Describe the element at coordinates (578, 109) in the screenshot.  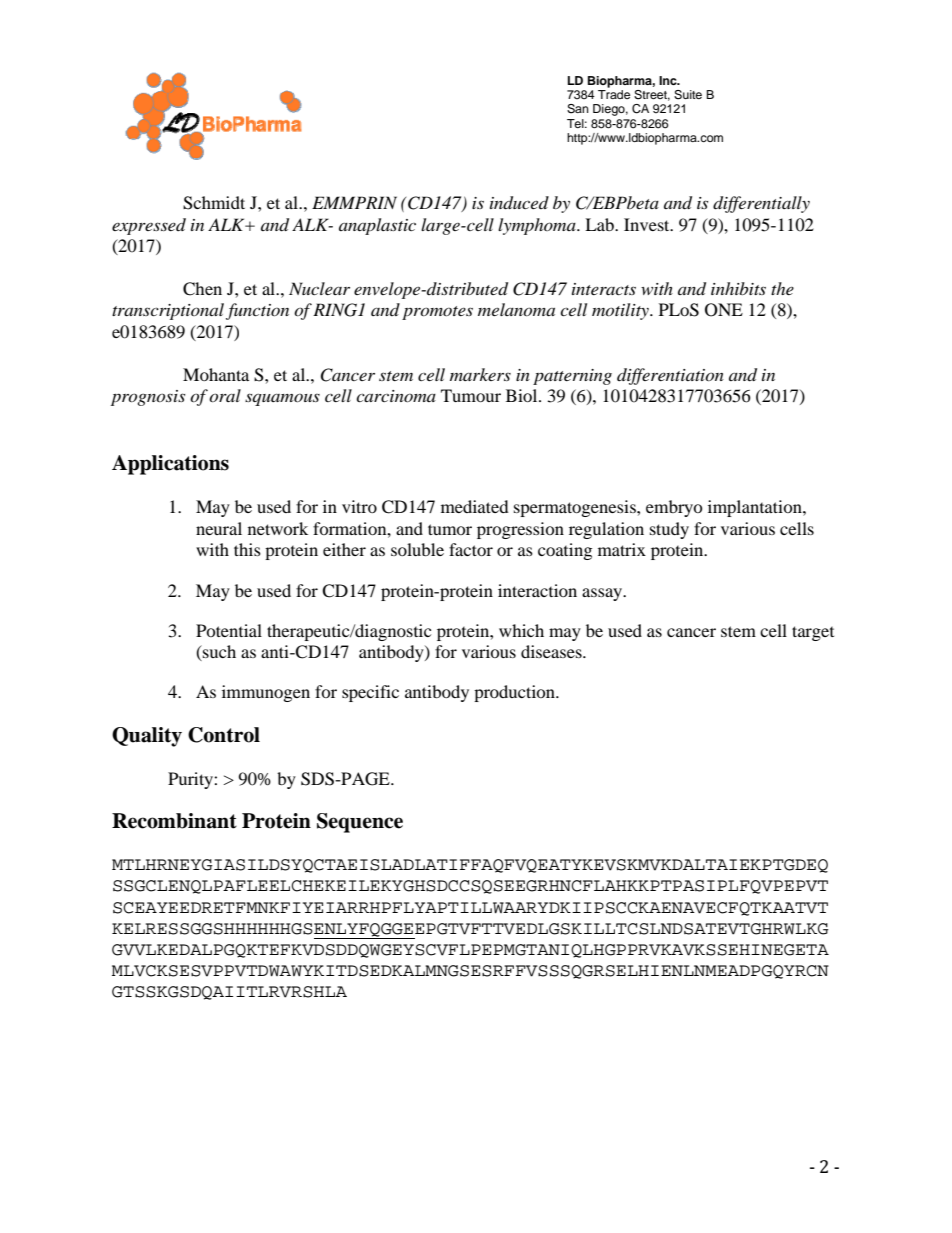
I see `San` at that location.
